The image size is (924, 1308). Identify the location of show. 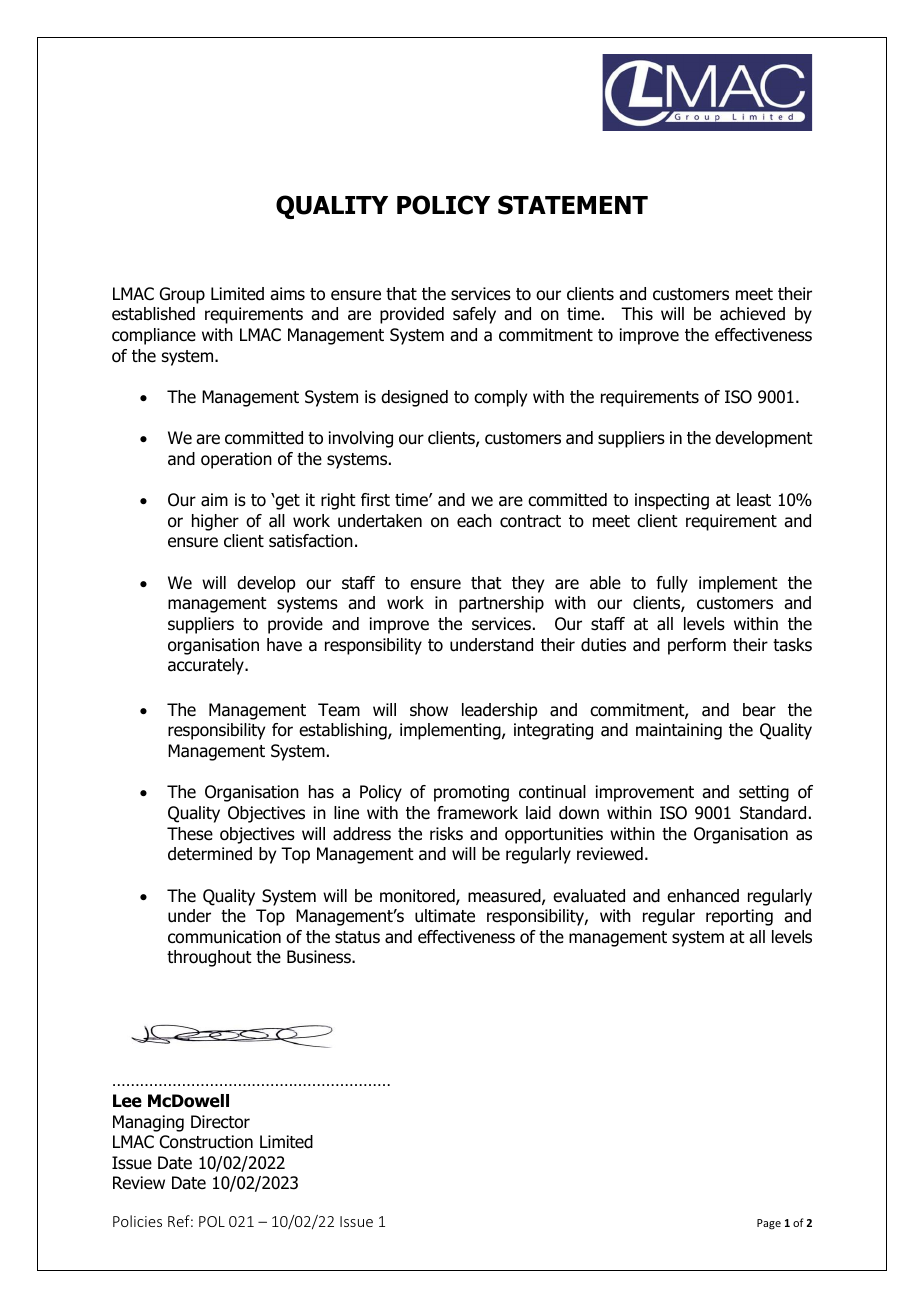
(429, 710).
